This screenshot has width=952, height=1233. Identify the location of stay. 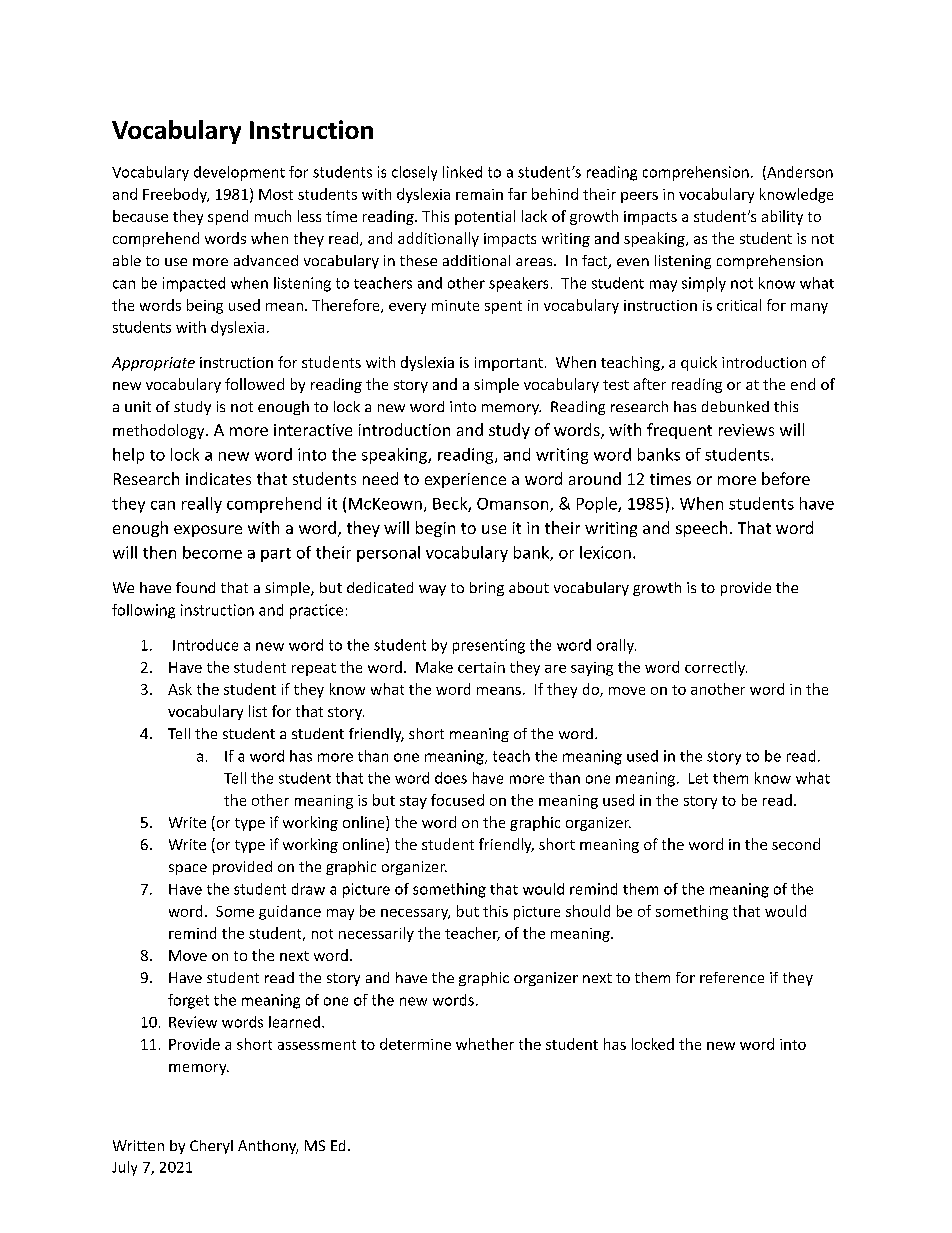
(413, 802).
